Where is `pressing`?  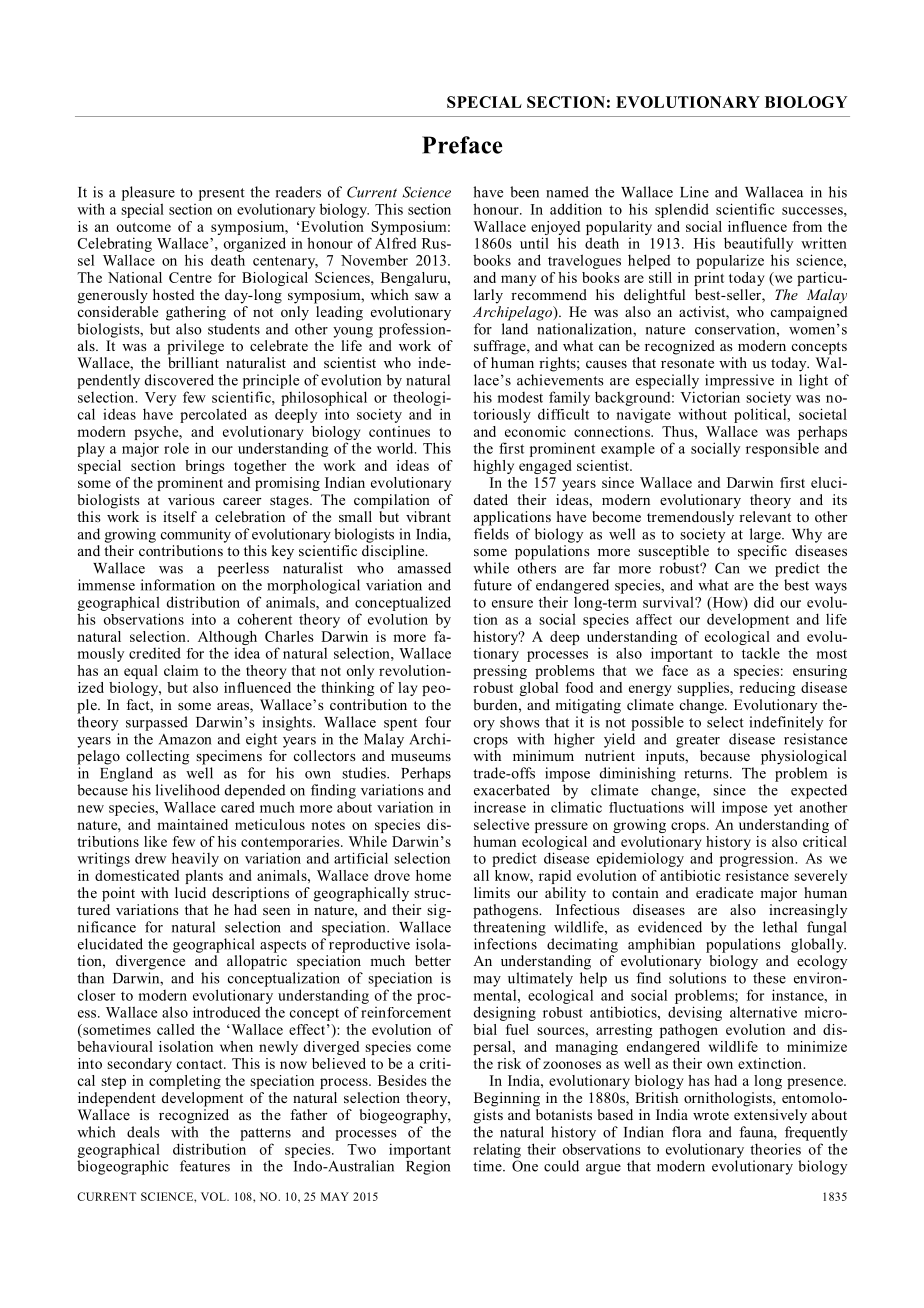 pressing is located at coordinates (500, 672).
